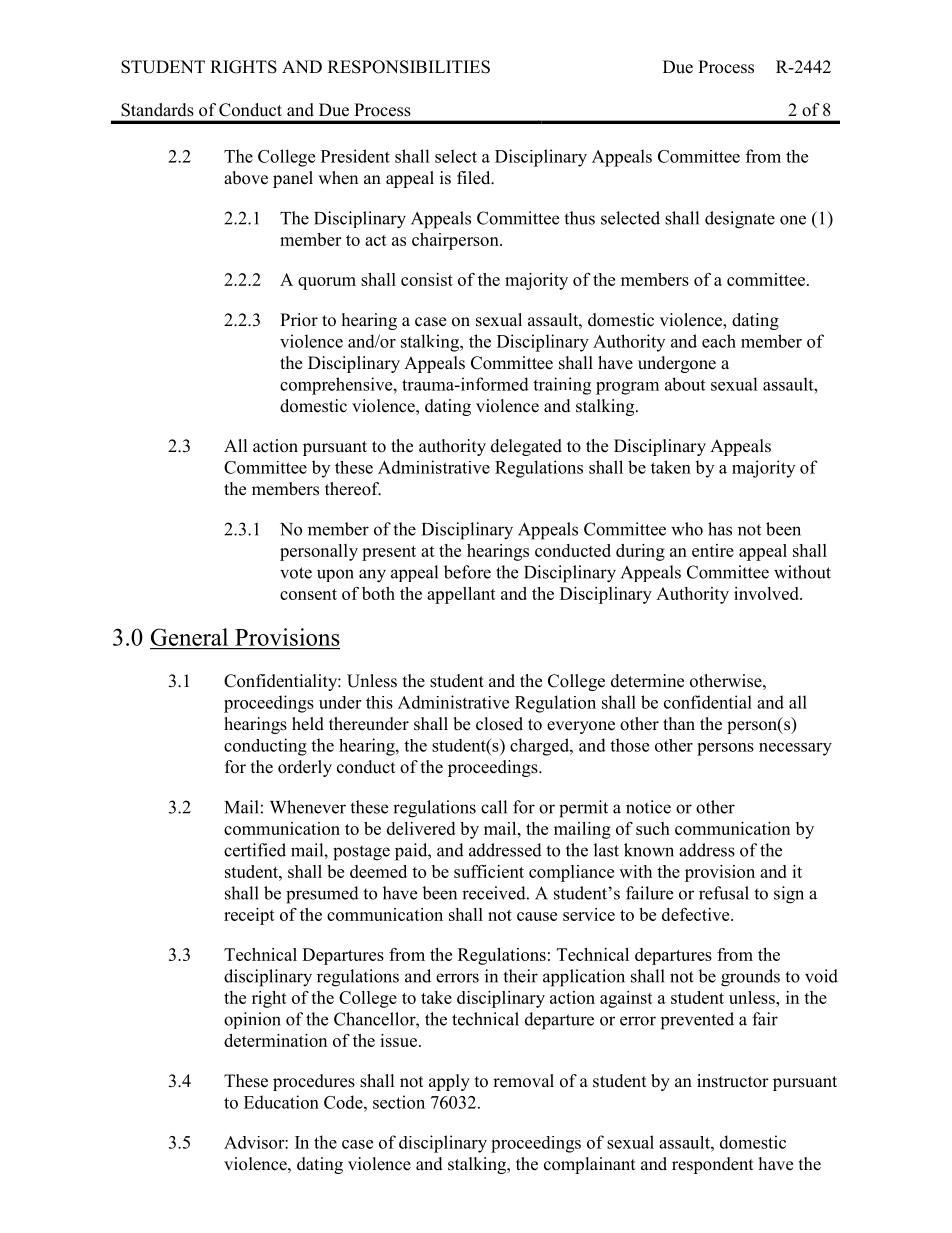  Describe the element at coordinates (767, 593) in the screenshot. I see `involved` at that location.
